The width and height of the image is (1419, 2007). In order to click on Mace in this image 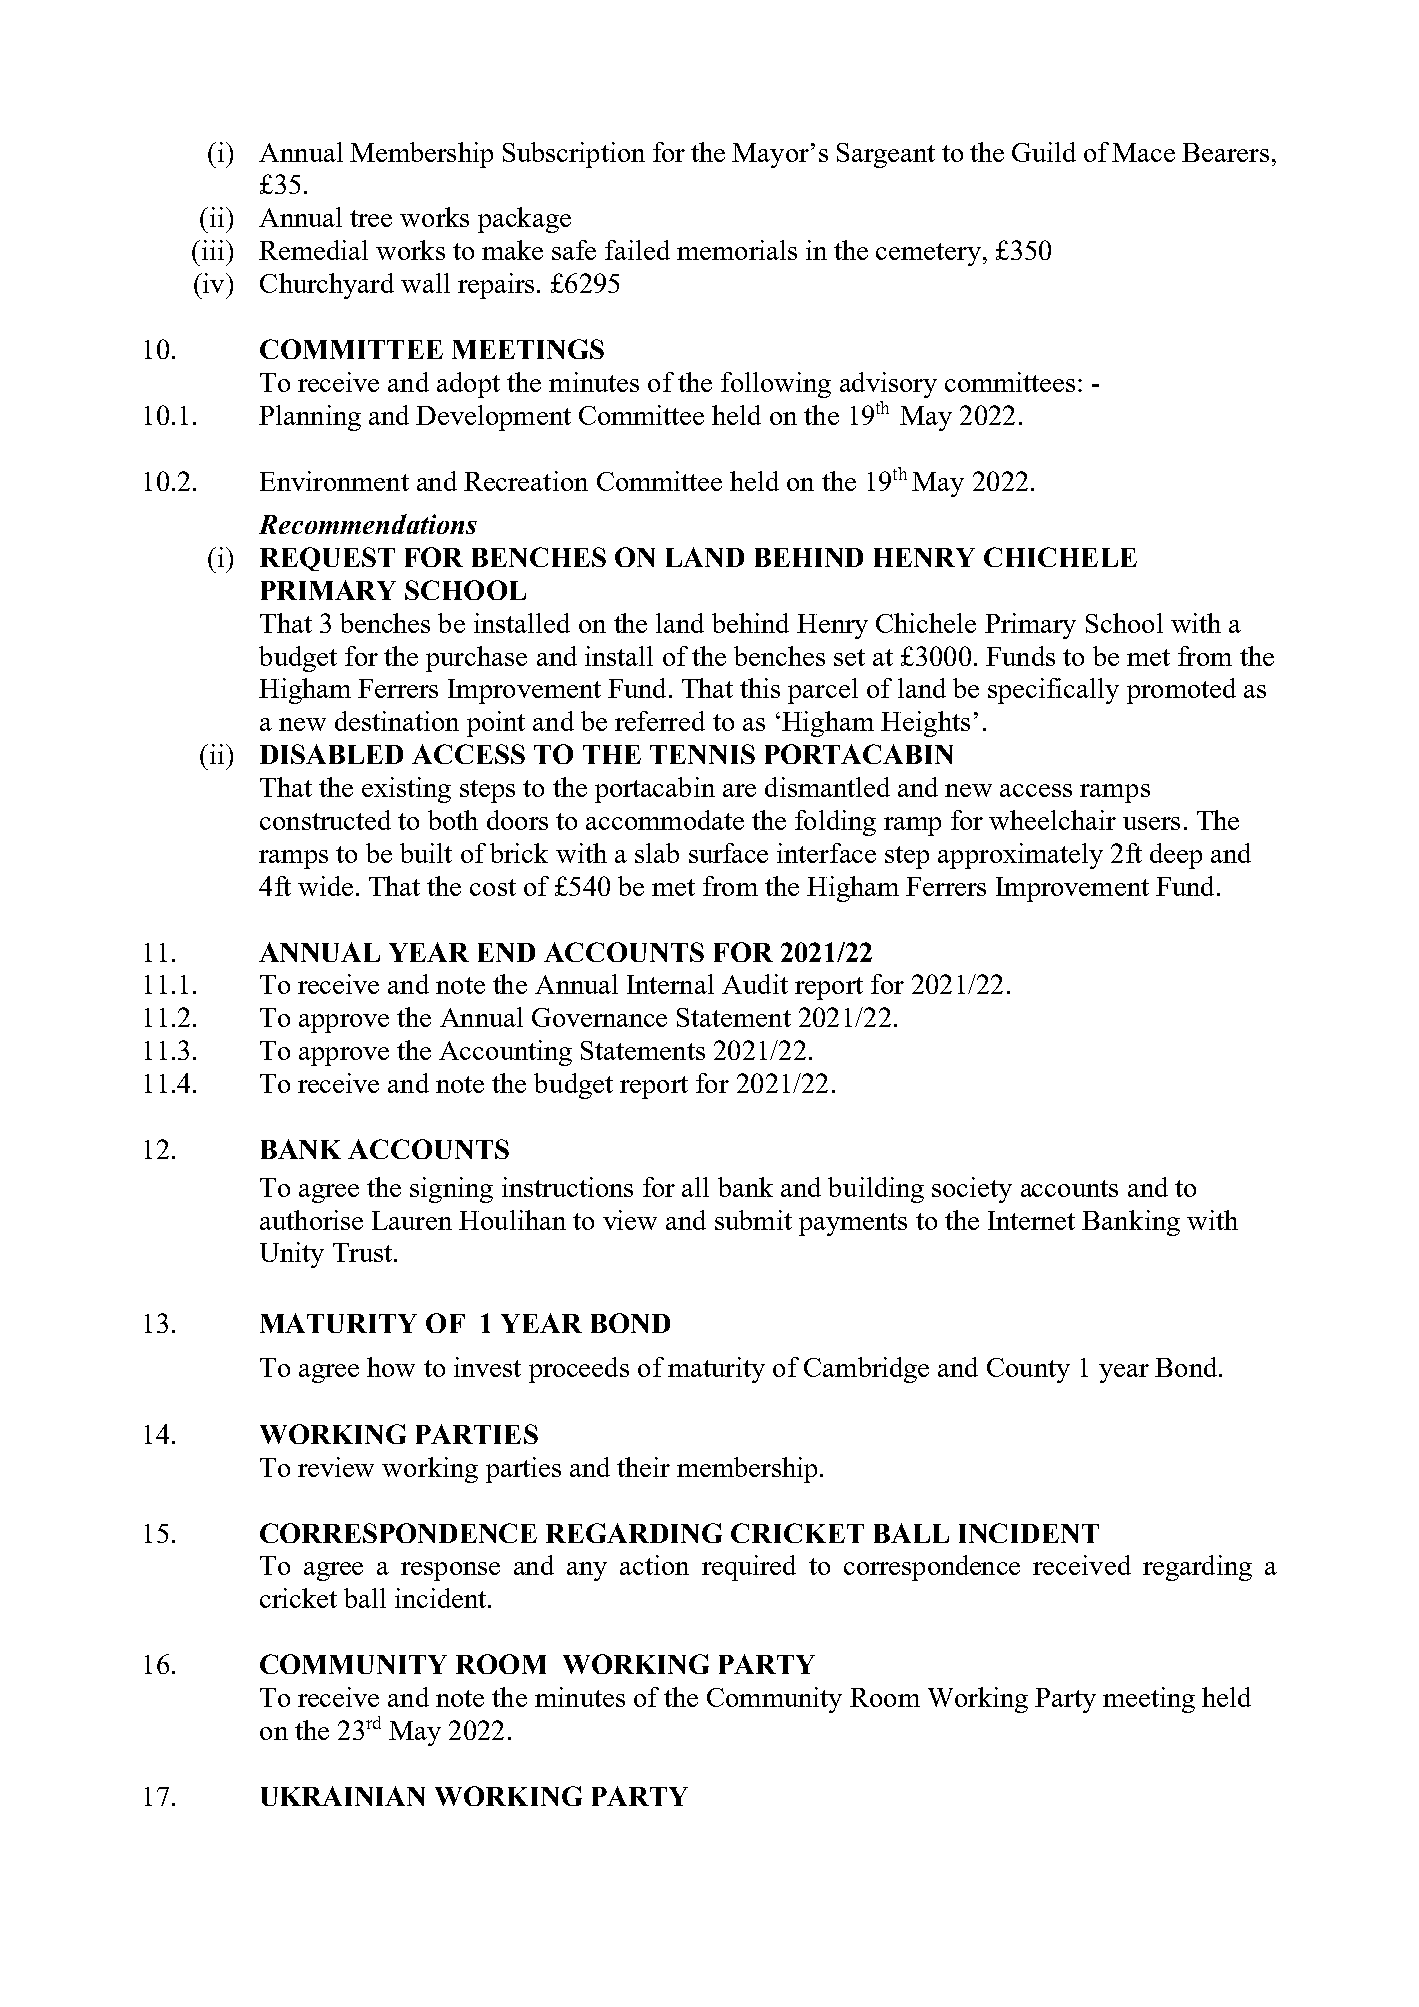, I will do `click(1143, 152)`.
